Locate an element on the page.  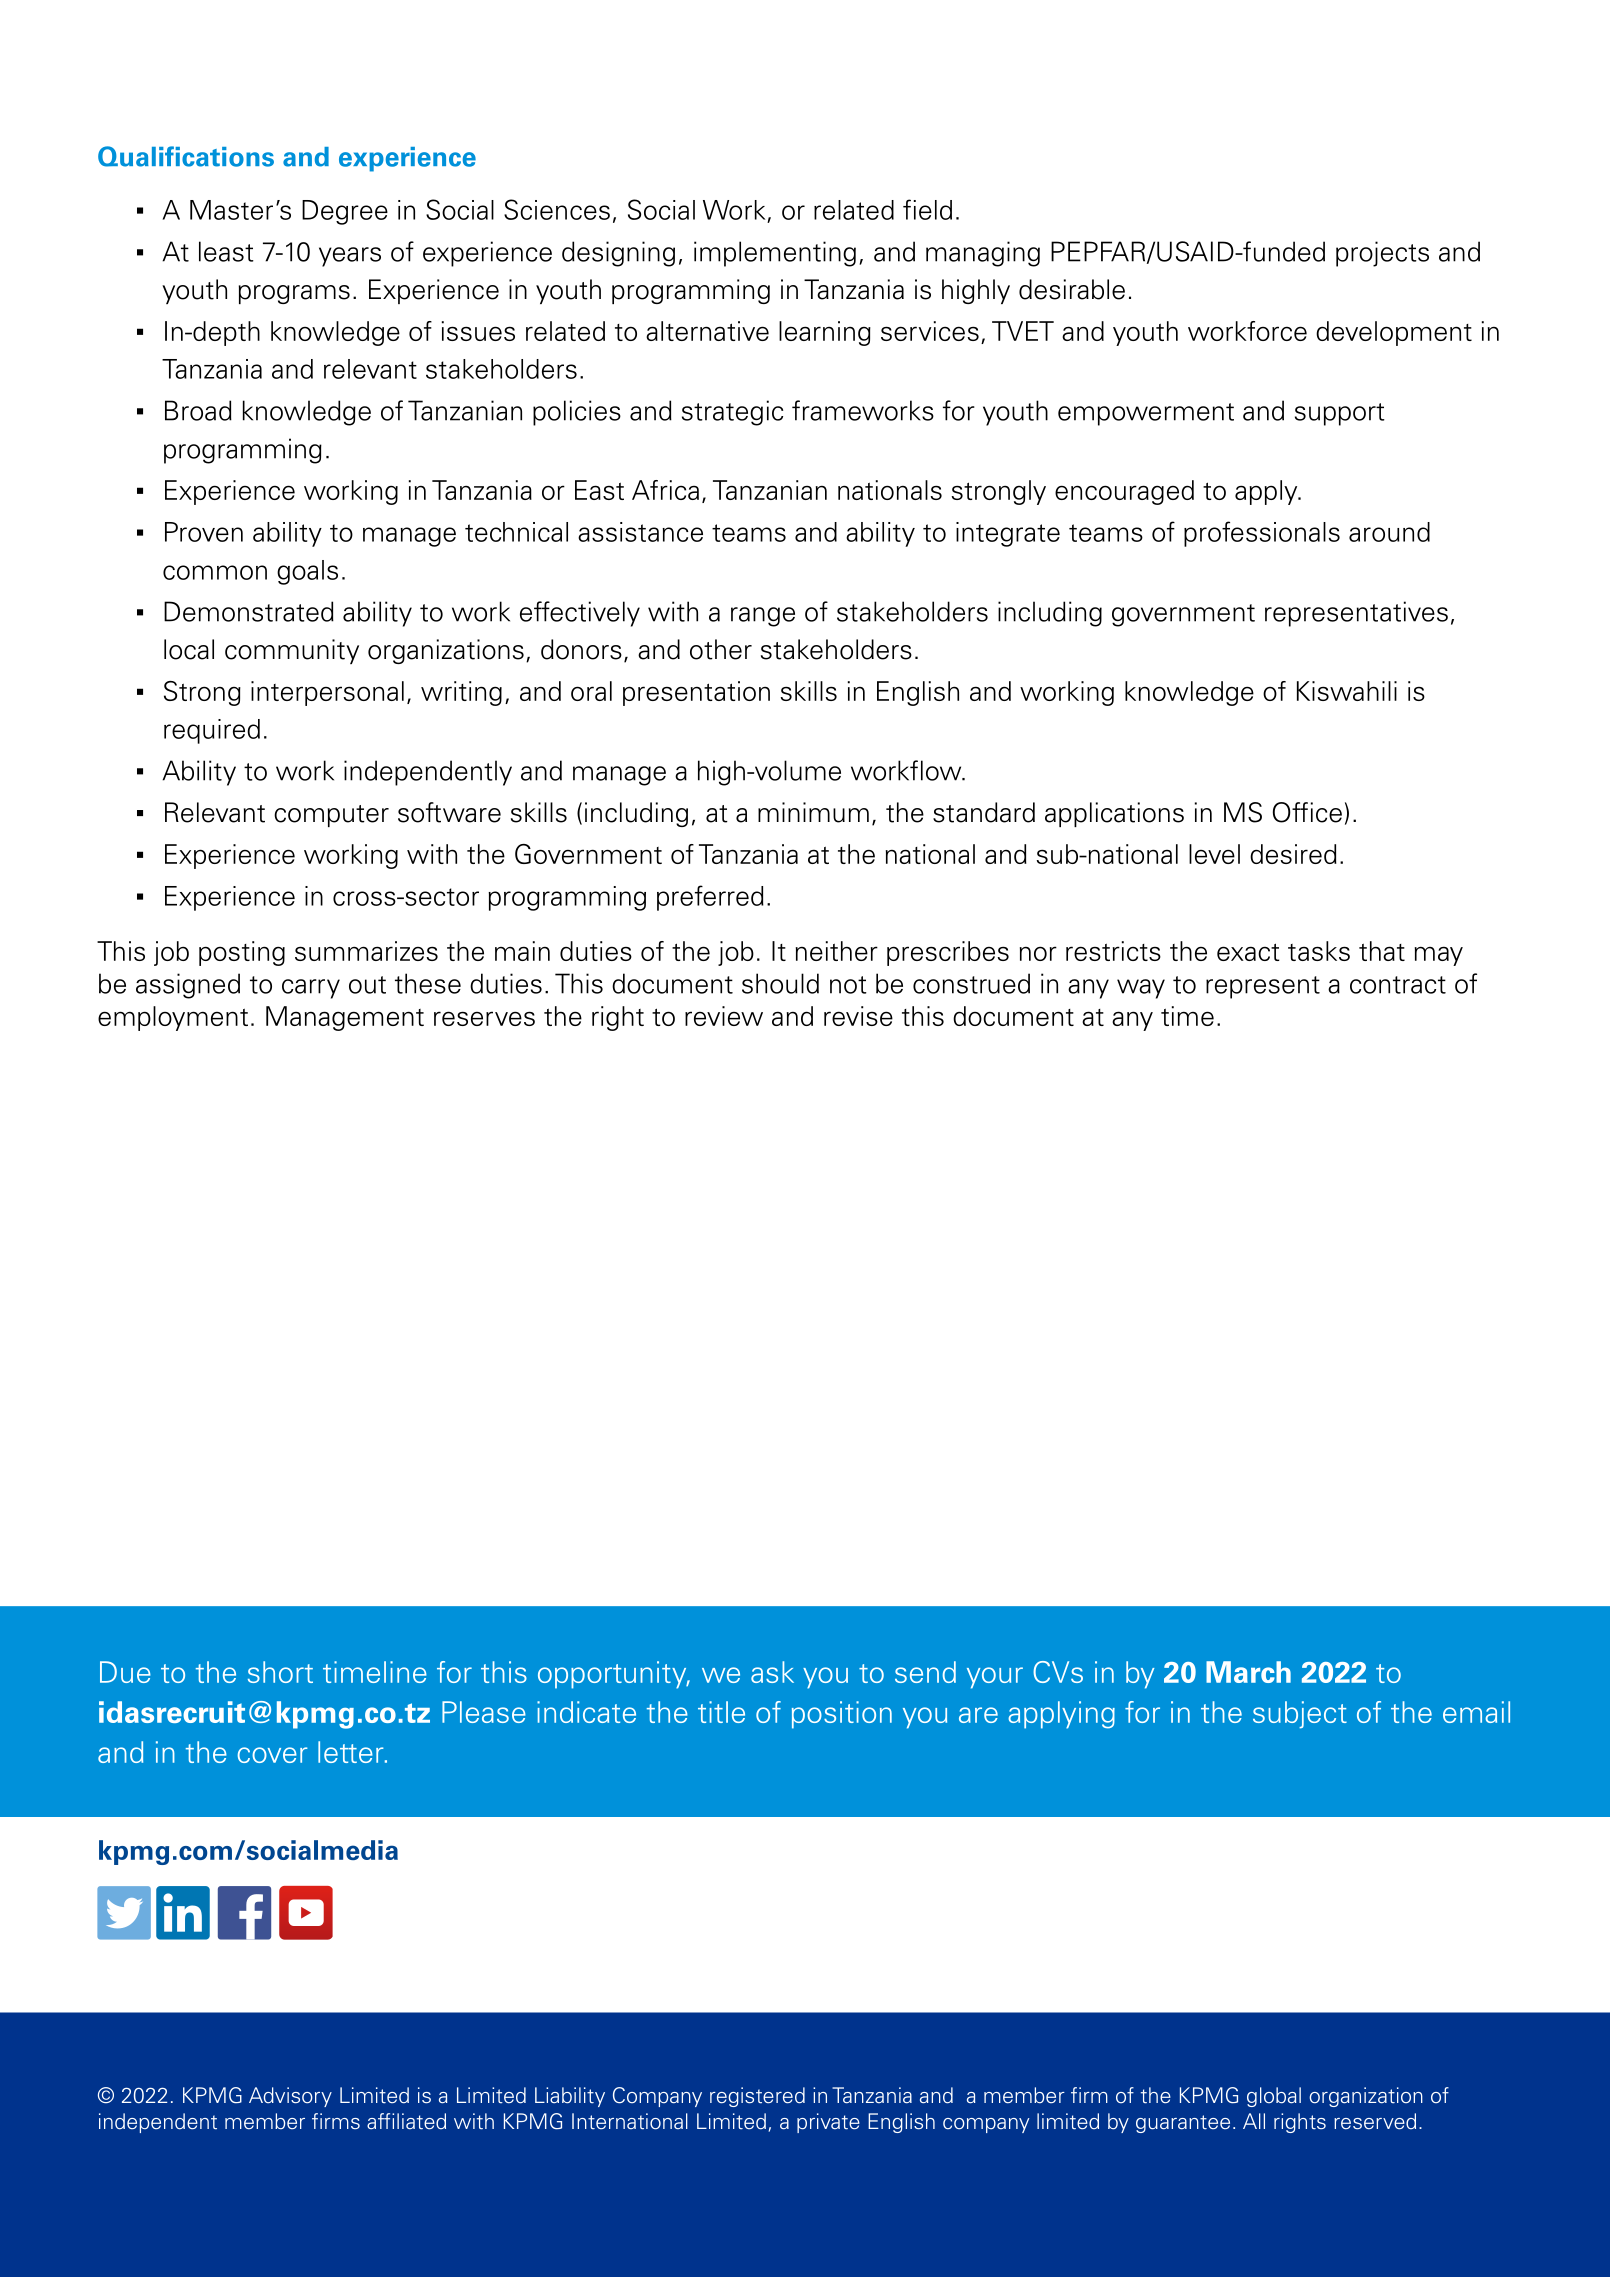
implementing is located at coordinates (775, 254).
